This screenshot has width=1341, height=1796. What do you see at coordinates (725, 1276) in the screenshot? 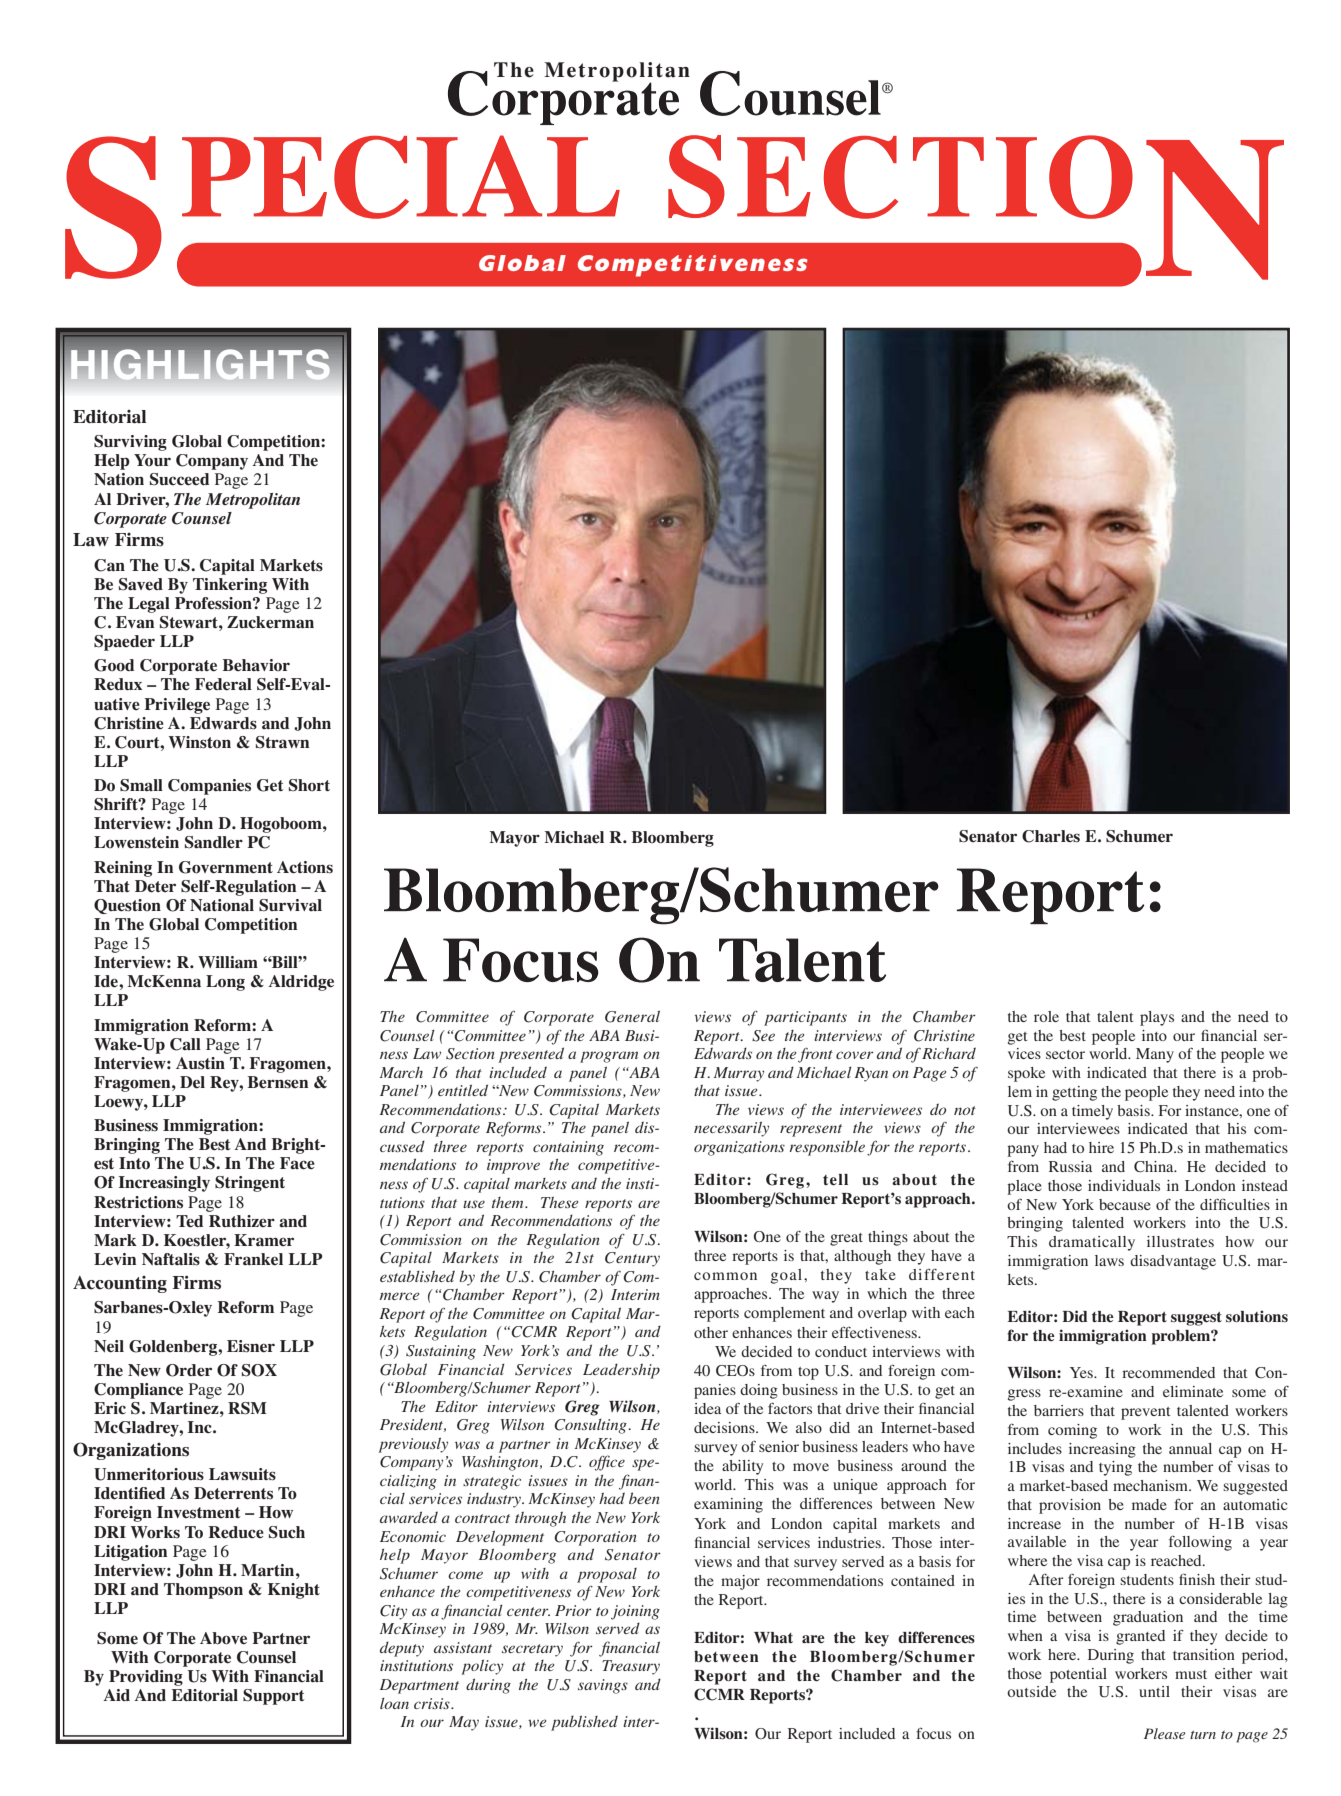
I see `common` at bounding box center [725, 1276].
